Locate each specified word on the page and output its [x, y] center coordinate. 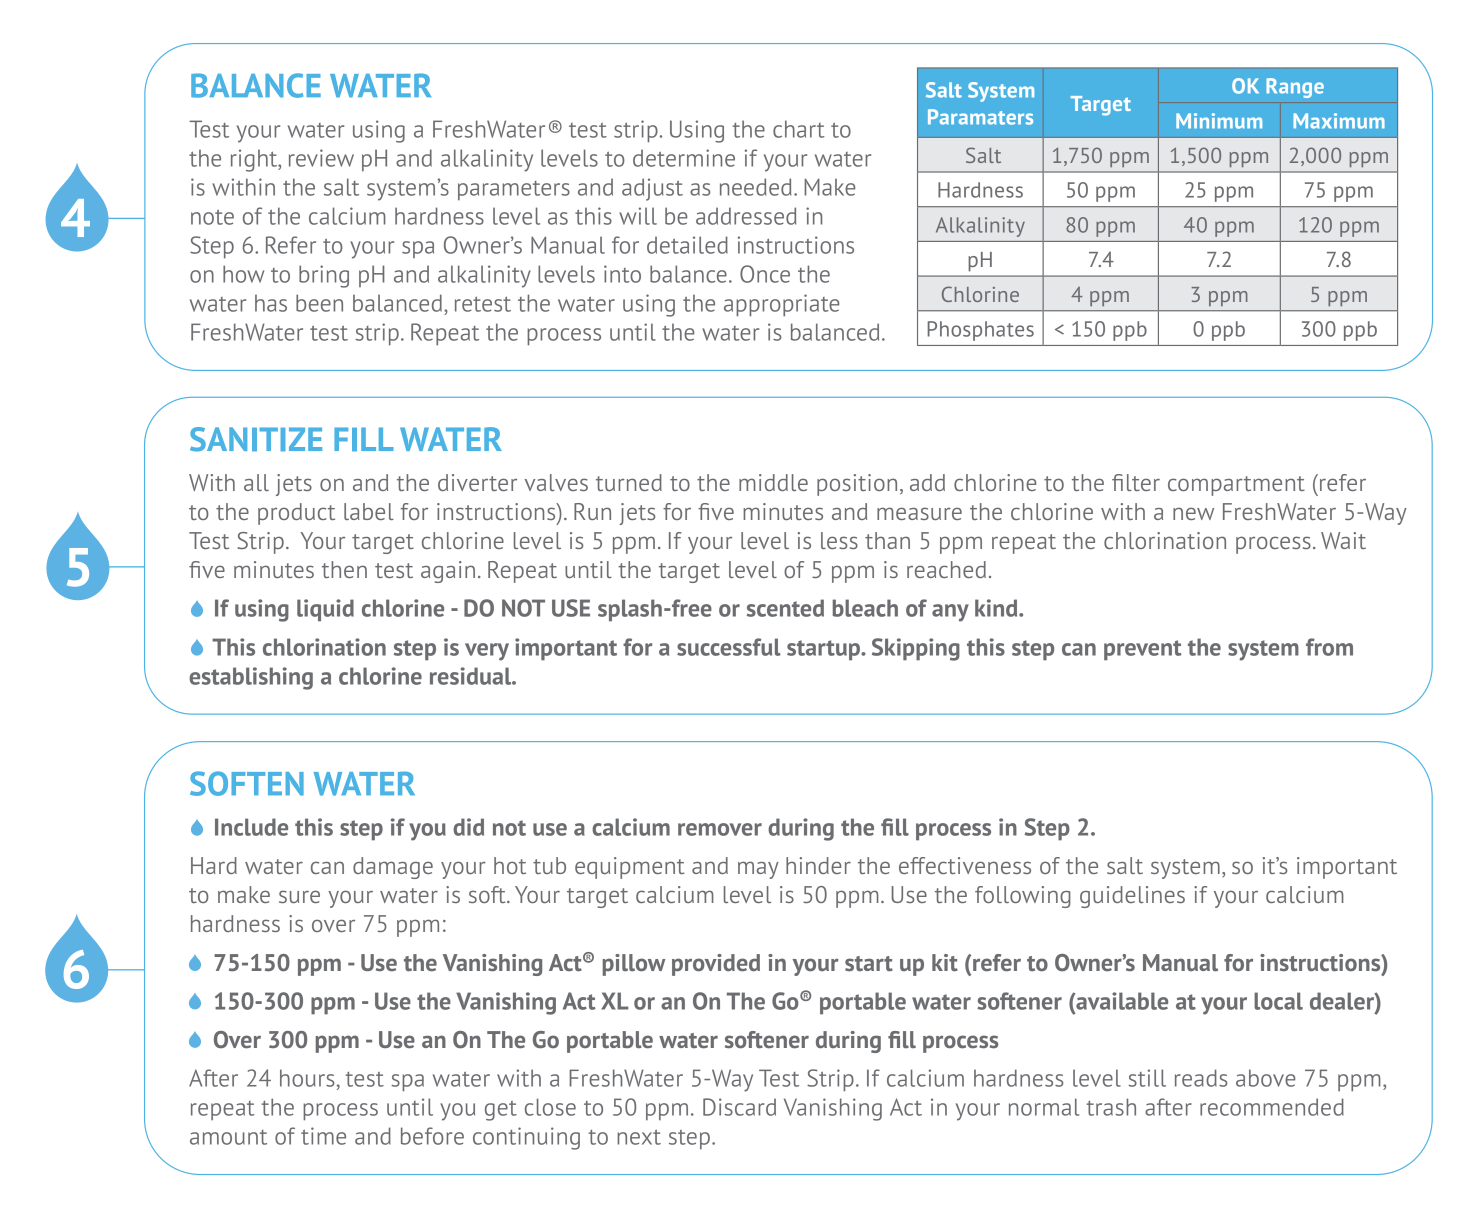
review [321, 158]
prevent [1143, 650]
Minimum [1219, 121]
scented [785, 608]
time [323, 1136]
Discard [739, 1107]
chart [799, 129]
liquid [325, 610]
